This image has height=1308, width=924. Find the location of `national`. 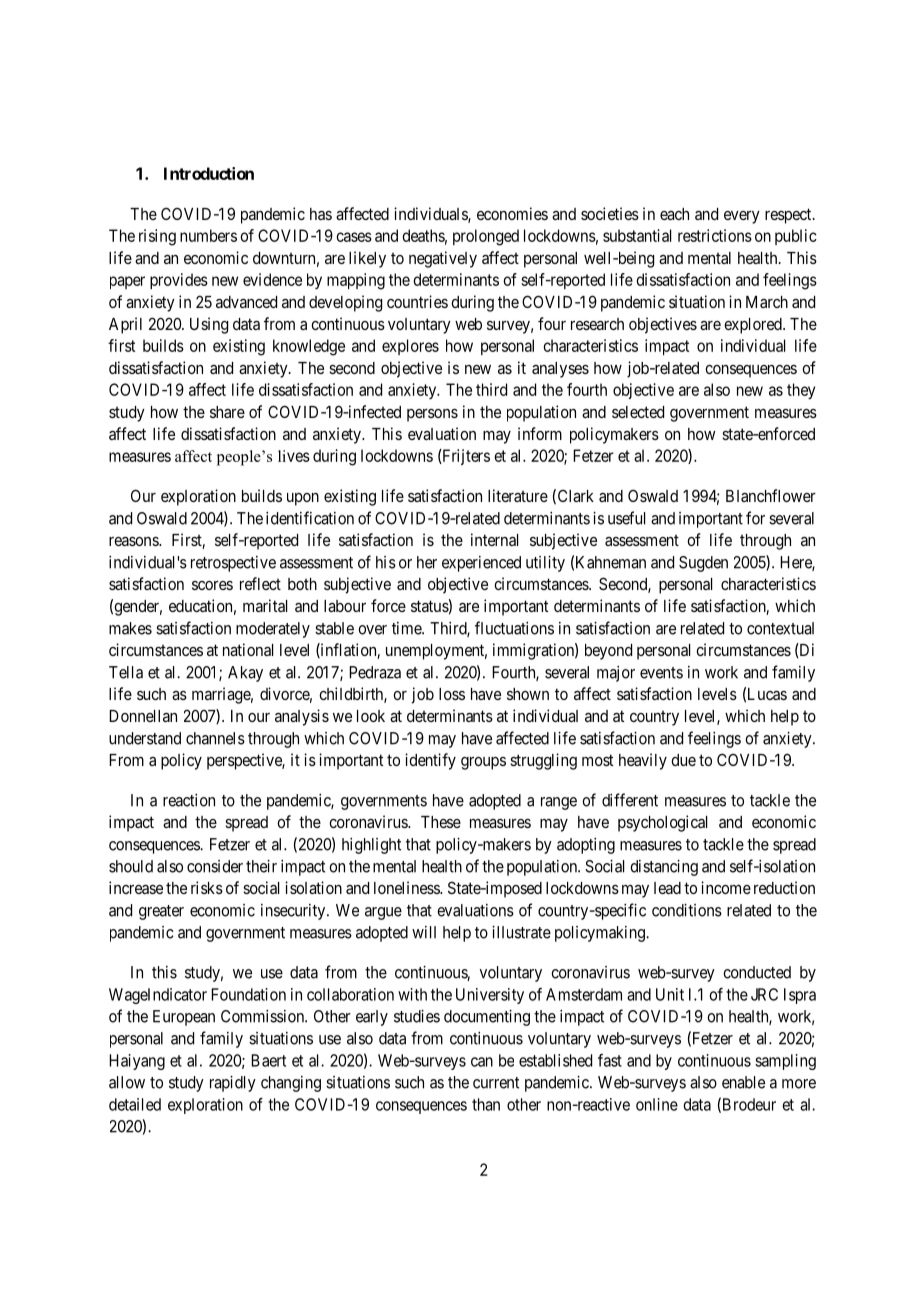

national is located at coordinates (248, 649).
